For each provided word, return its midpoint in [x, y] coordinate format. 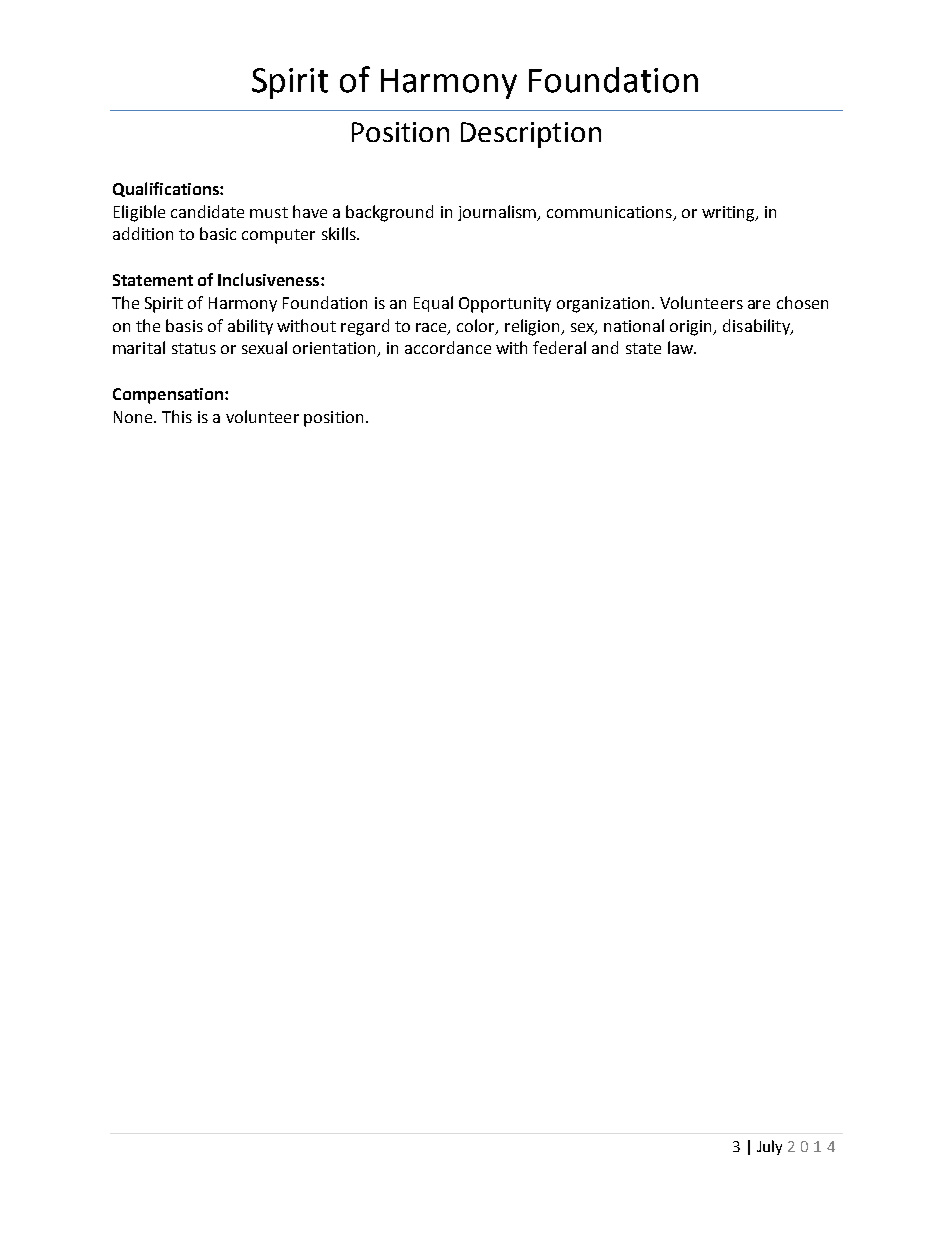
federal [559, 347]
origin [692, 328]
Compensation [169, 396]
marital [139, 347]
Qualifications [167, 189]
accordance [448, 347]
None [134, 417]
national [634, 325]
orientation [336, 349]
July [769, 1147]
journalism [498, 213]
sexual [264, 347]
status [194, 348]
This [177, 416]
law [681, 347]
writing [729, 214]
